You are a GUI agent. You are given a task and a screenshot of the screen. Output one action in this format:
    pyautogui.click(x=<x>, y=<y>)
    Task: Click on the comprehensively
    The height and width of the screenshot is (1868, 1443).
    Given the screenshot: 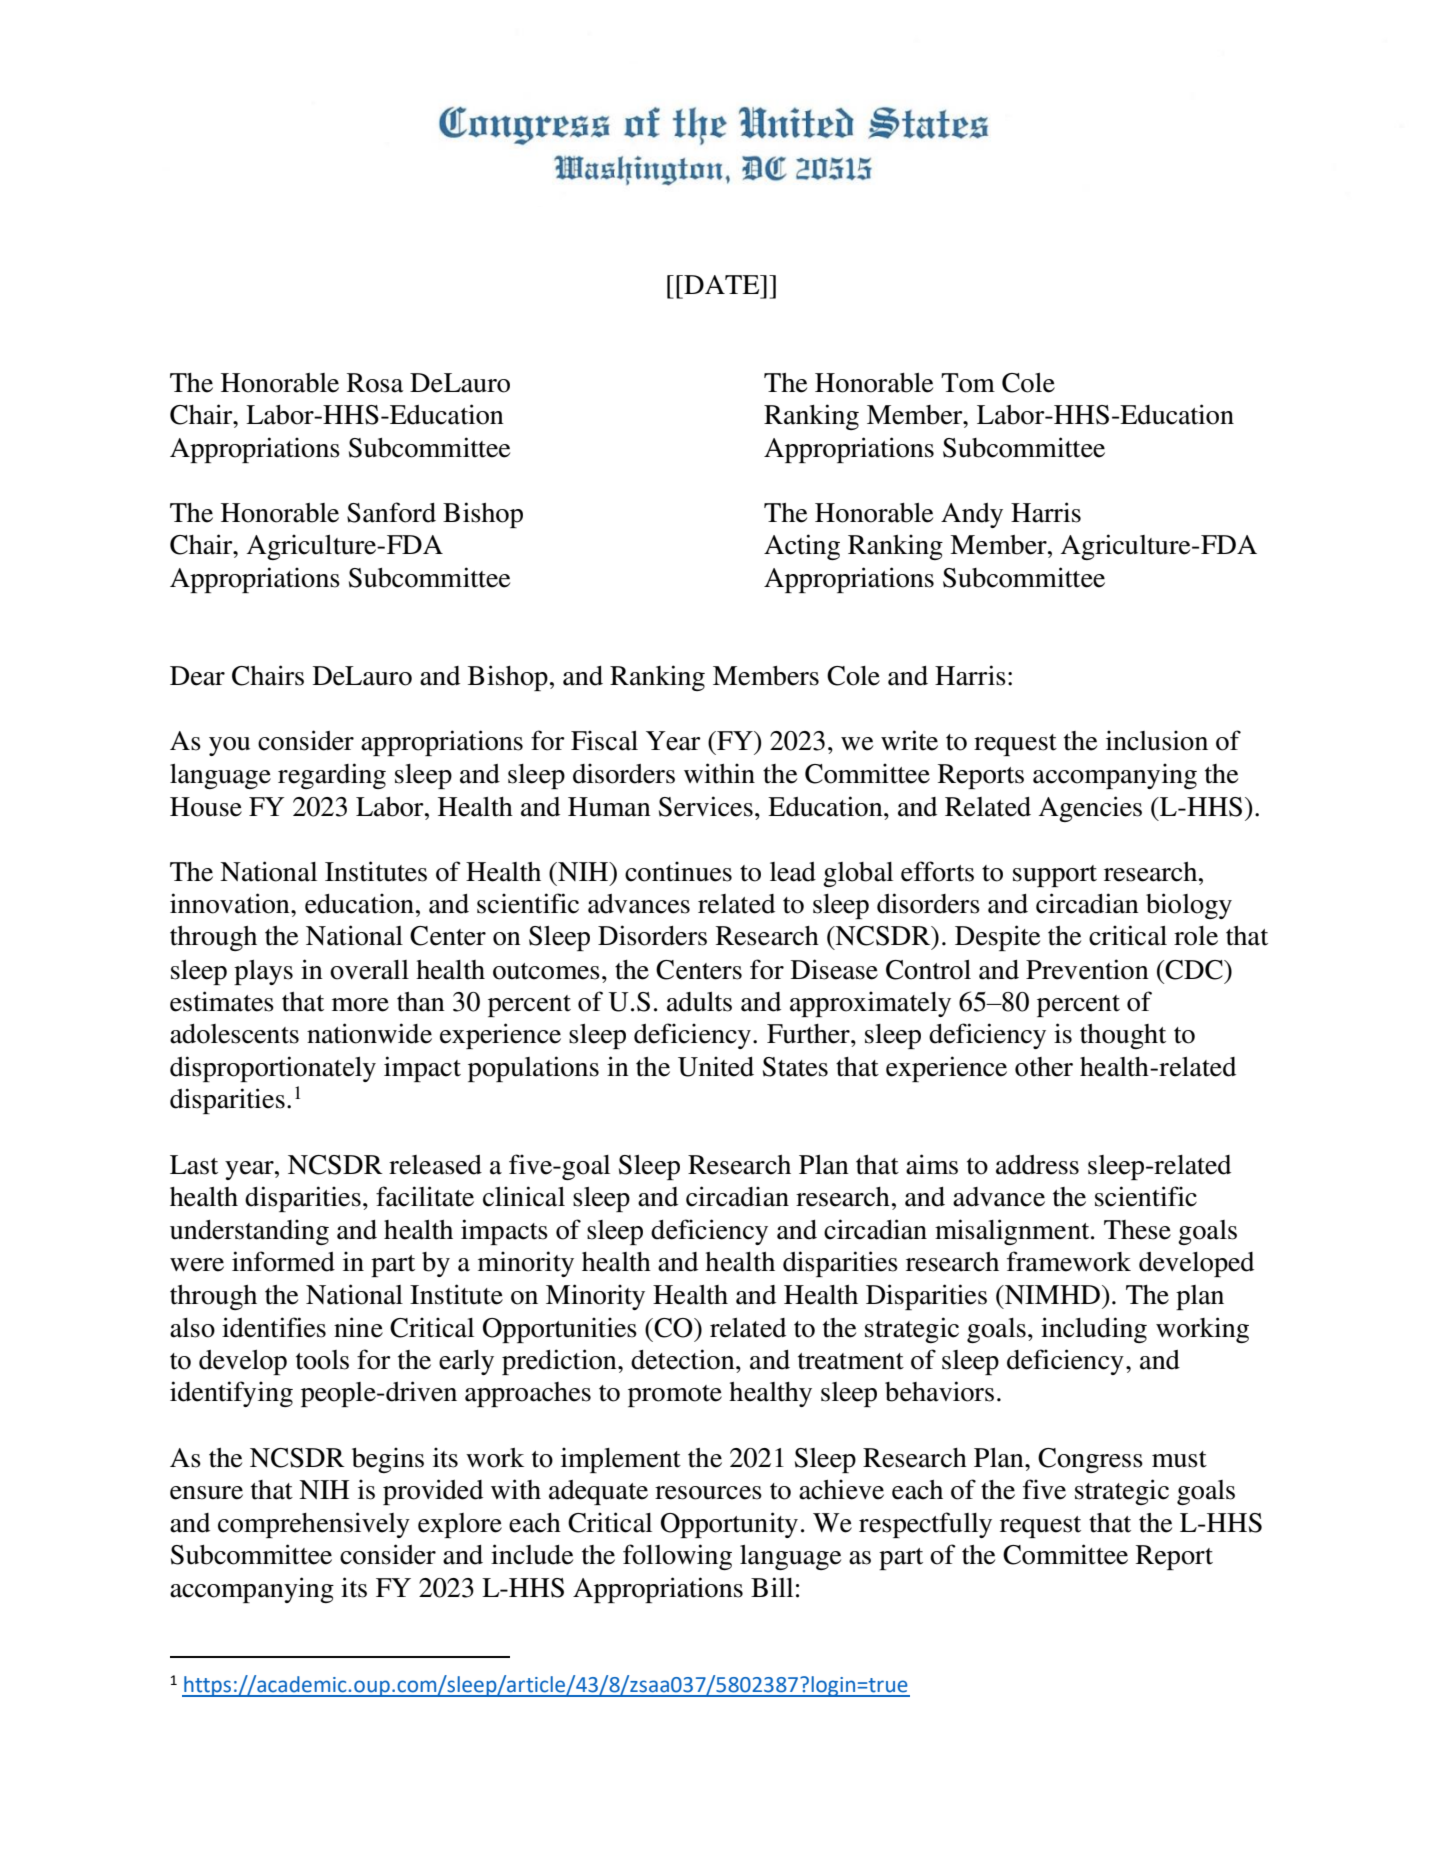 What is the action you would take?
    pyautogui.click(x=314, y=1525)
